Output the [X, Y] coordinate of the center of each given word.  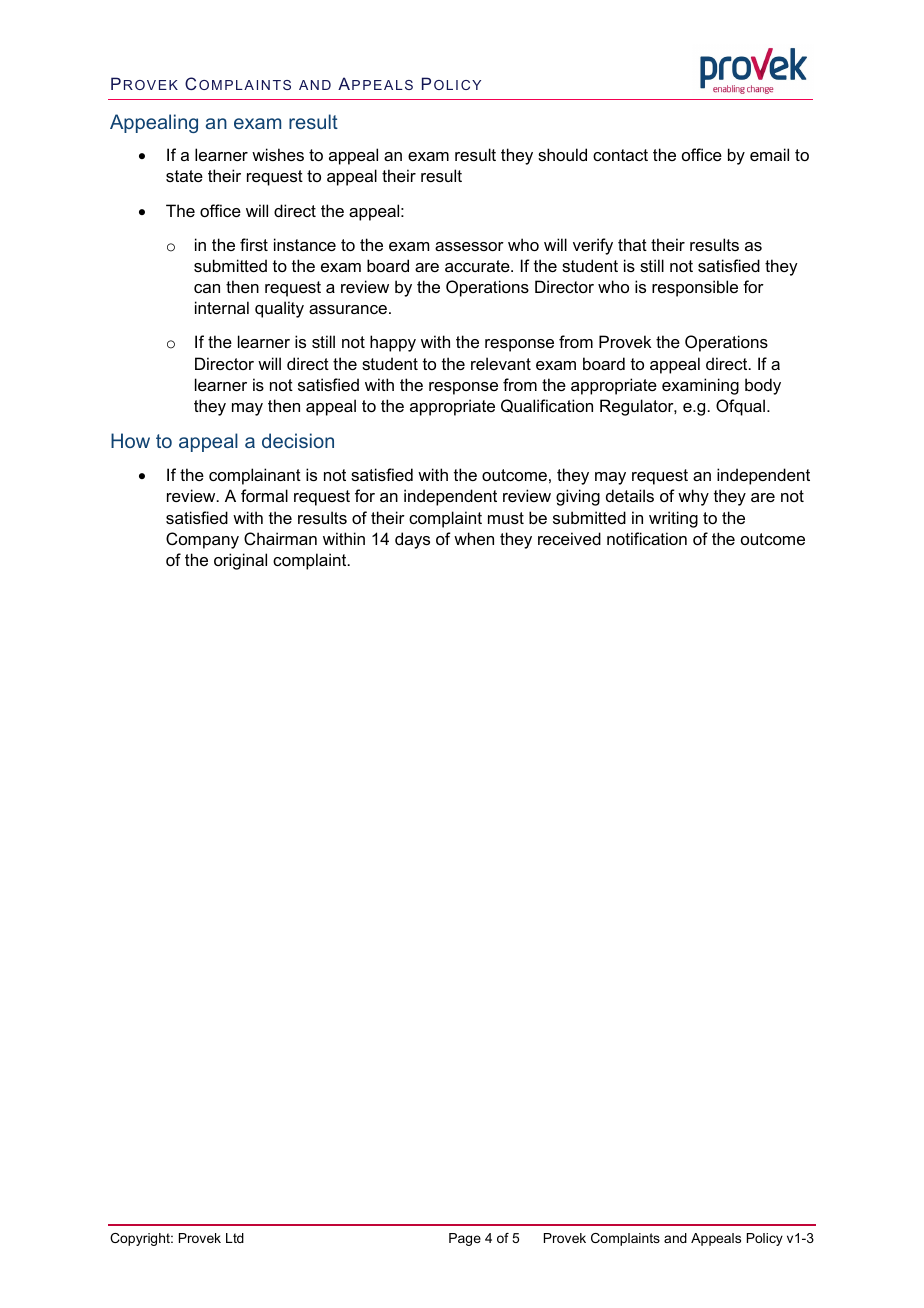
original [240, 561]
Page [465, 1239]
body [763, 386]
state [184, 176]
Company [202, 540]
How [130, 440]
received [569, 538]
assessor [469, 246]
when [474, 538]
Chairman [280, 538]
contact [620, 155]
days [412, 540]
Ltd [235, 1238]
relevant [501, 363]
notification [647, 538]
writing [673, 519]
